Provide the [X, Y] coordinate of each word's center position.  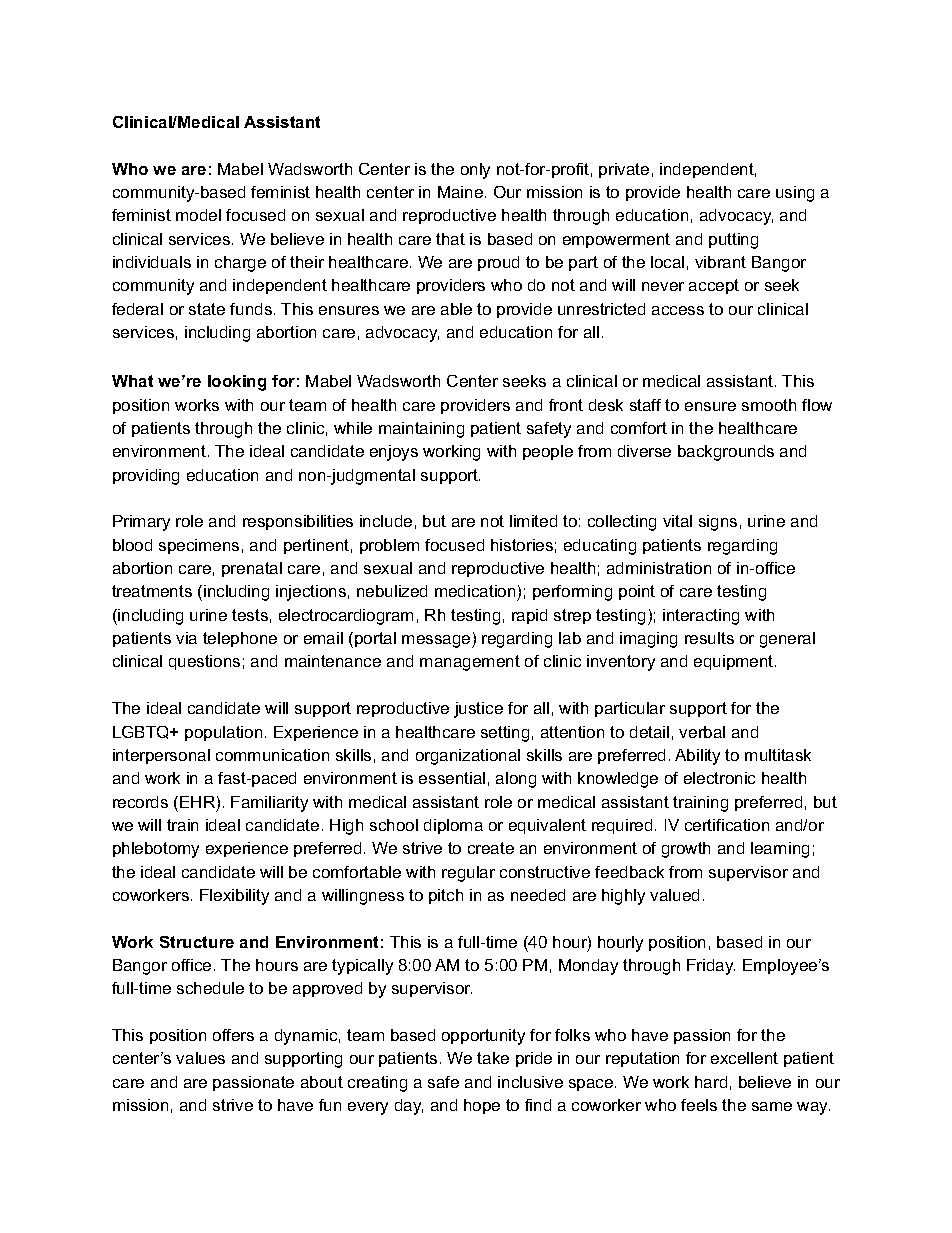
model [198, 215]
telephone [240, 639]
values [200, 1058]
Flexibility [234, 897]
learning [780, 850]
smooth [769, 405]
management [470, 663]
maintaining [421, 430]
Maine [460, 192]
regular [468, 874]
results [709, 638]
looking [237, 383]
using [795, 194]
